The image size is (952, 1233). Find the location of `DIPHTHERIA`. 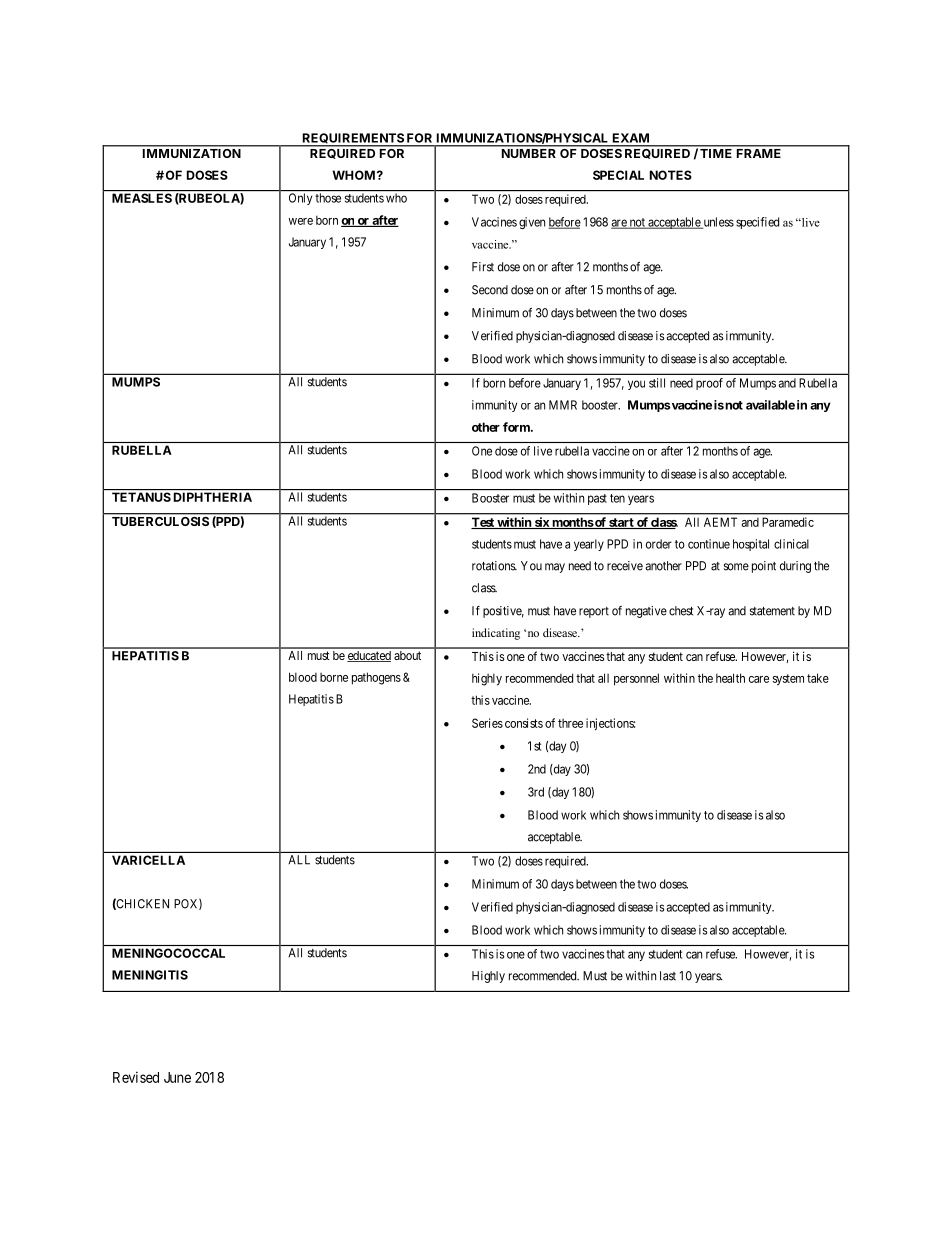

DIPHTHERIA is located at coordinates (213, 497).
